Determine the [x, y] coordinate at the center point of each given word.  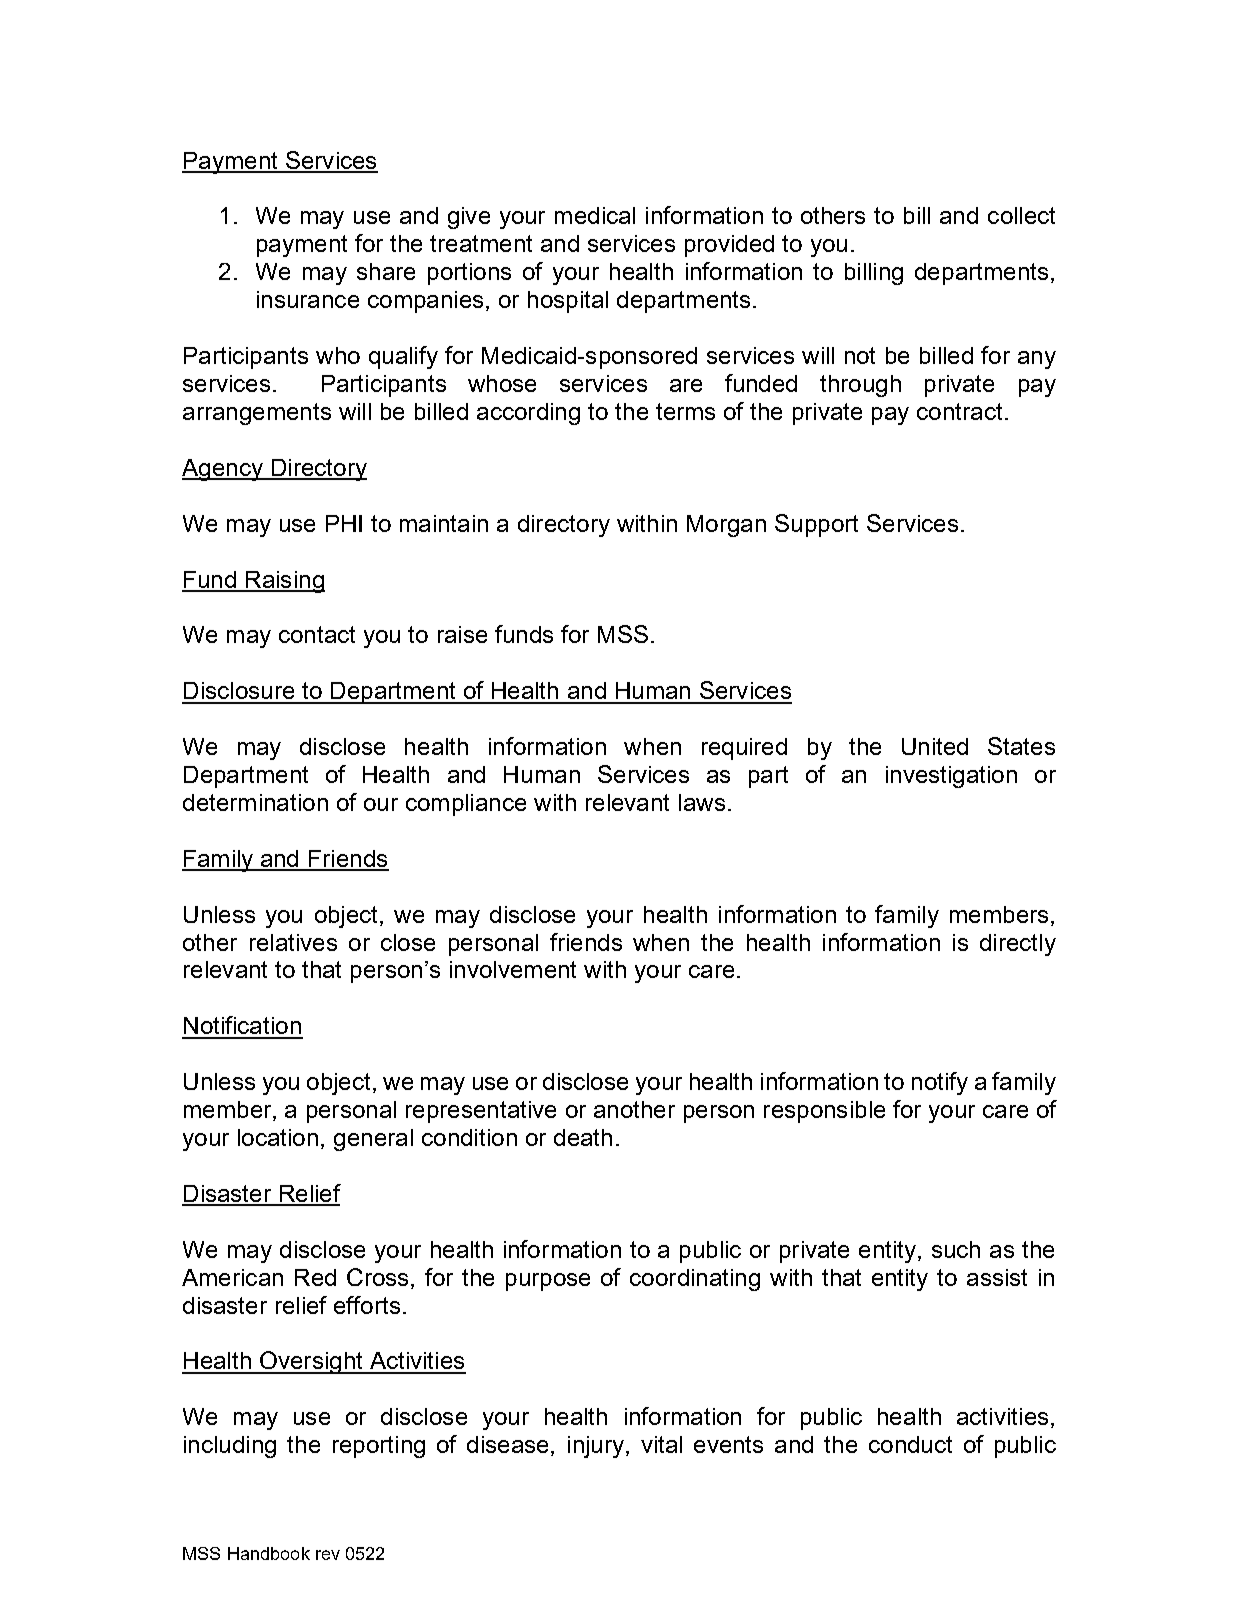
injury [596, 1447]
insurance [308, 299]
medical [595, 215]
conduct [910, 1444]
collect [1021, 215]
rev [328, 1555]
